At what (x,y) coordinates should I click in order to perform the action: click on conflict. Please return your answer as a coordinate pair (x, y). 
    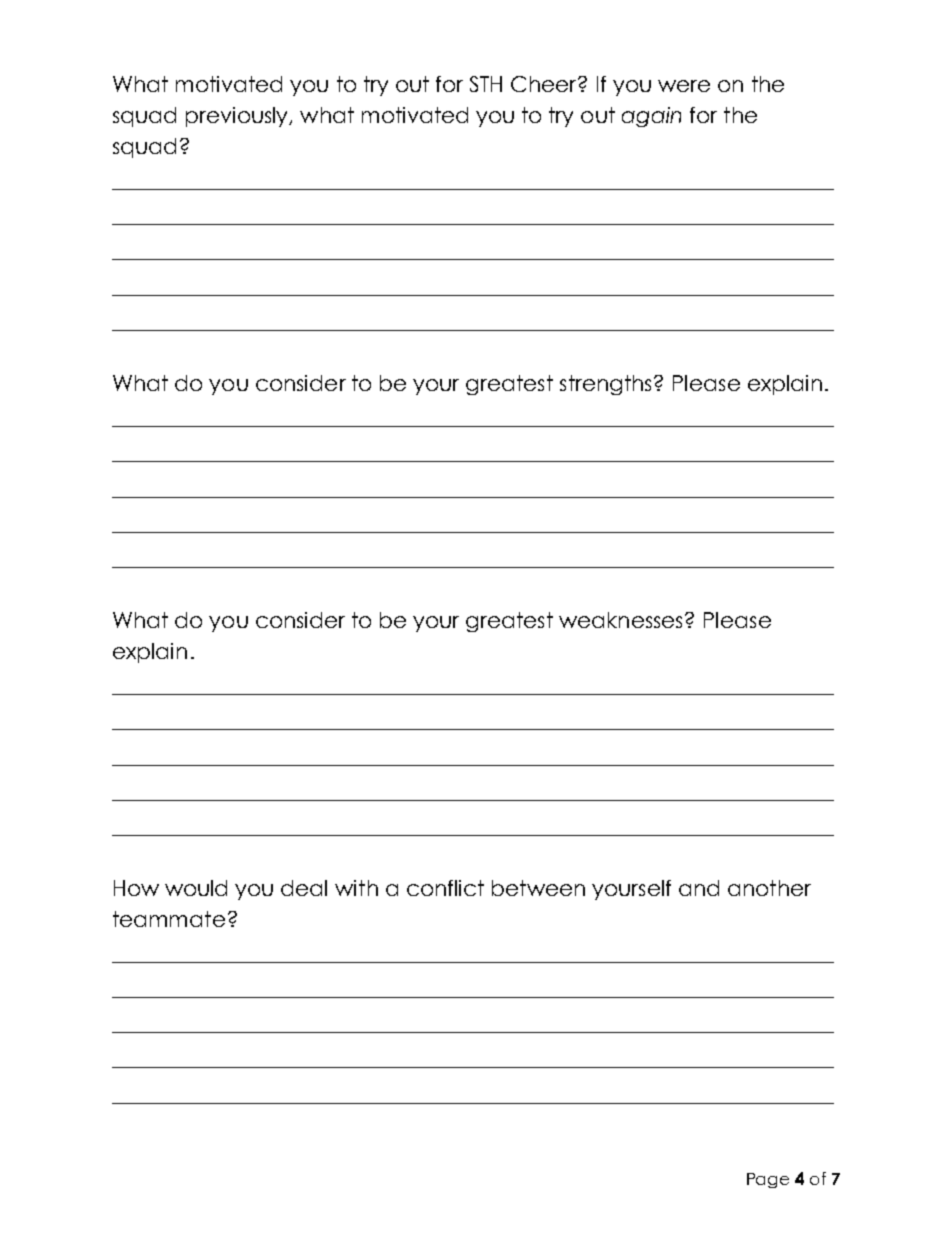
    Looking at the image, I should click on (445, 888).
